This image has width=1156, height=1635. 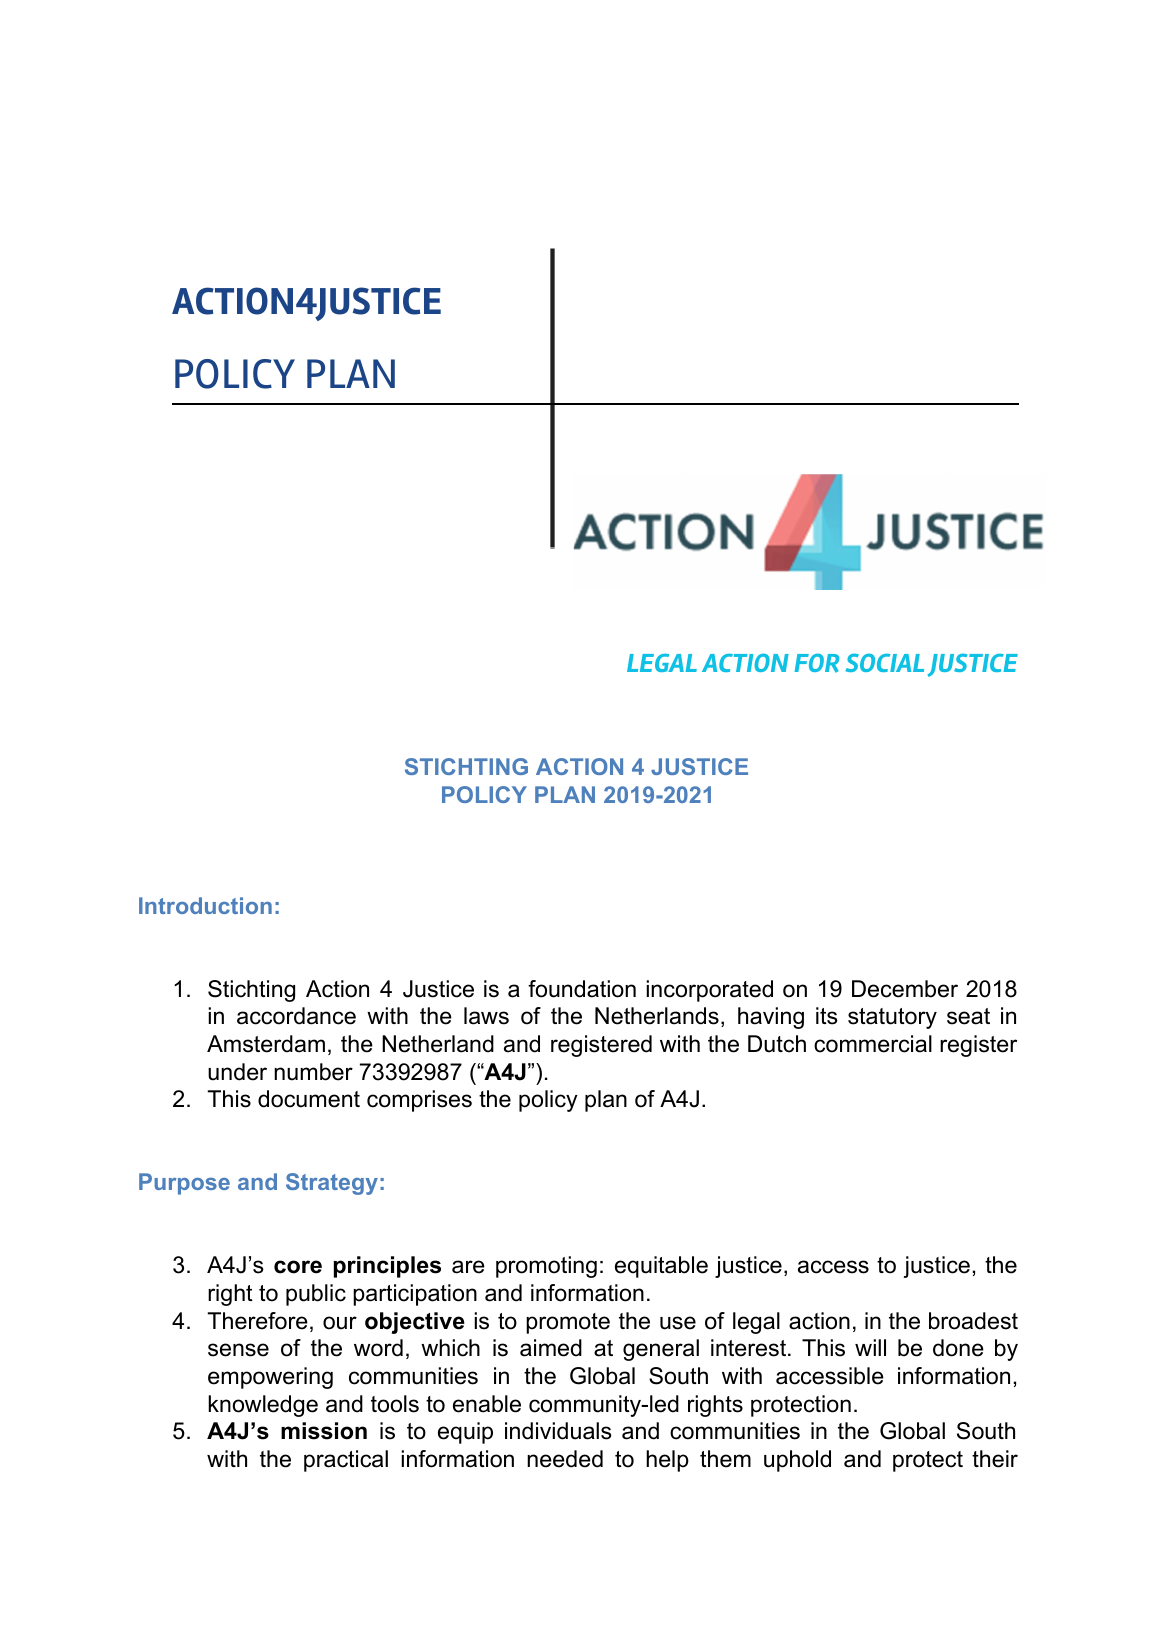 What do you see at coordinates (905, 989) in the image?
I see `December` at bounding box center [905, 989].
